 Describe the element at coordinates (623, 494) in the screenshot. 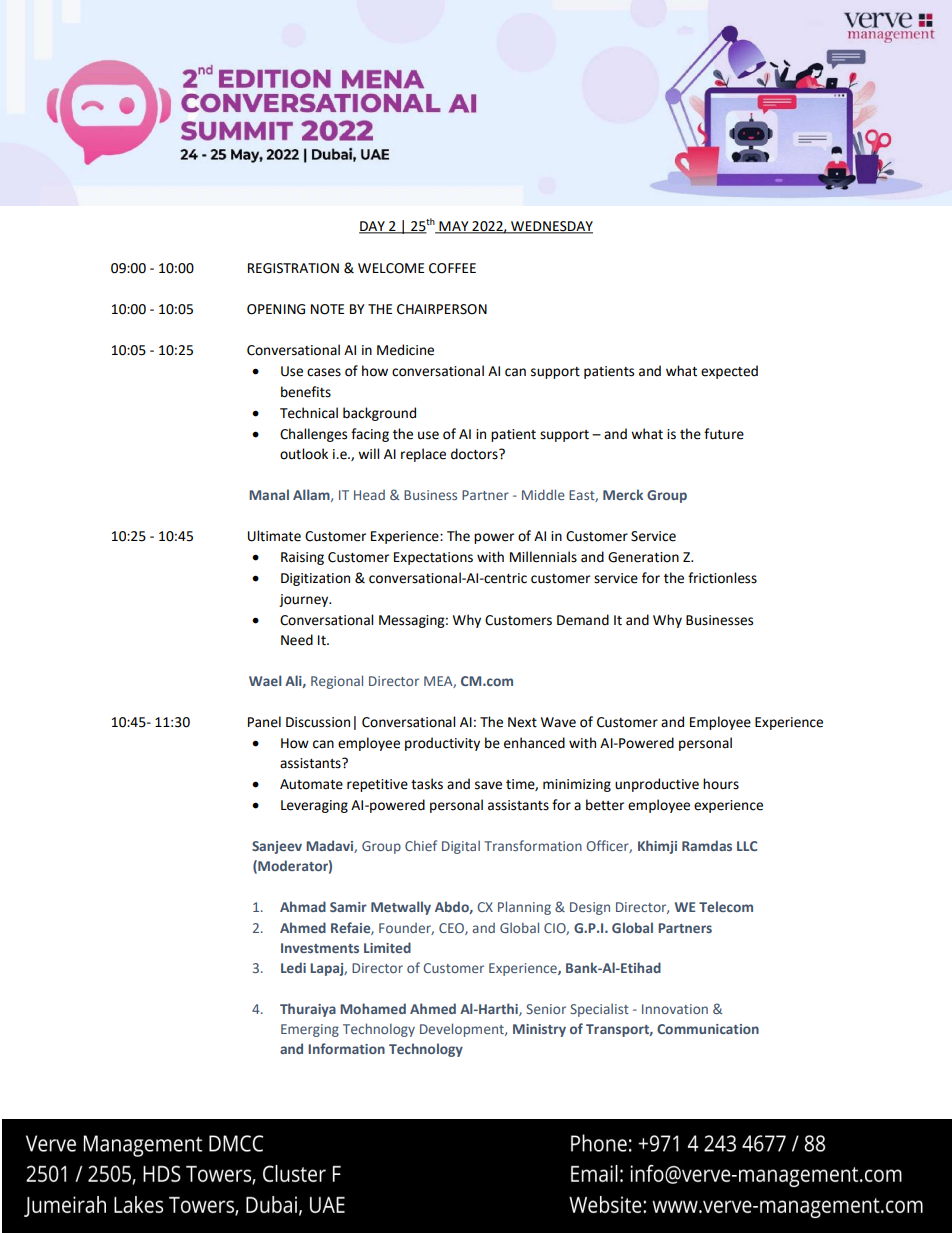

I see `Merck` at that location.
